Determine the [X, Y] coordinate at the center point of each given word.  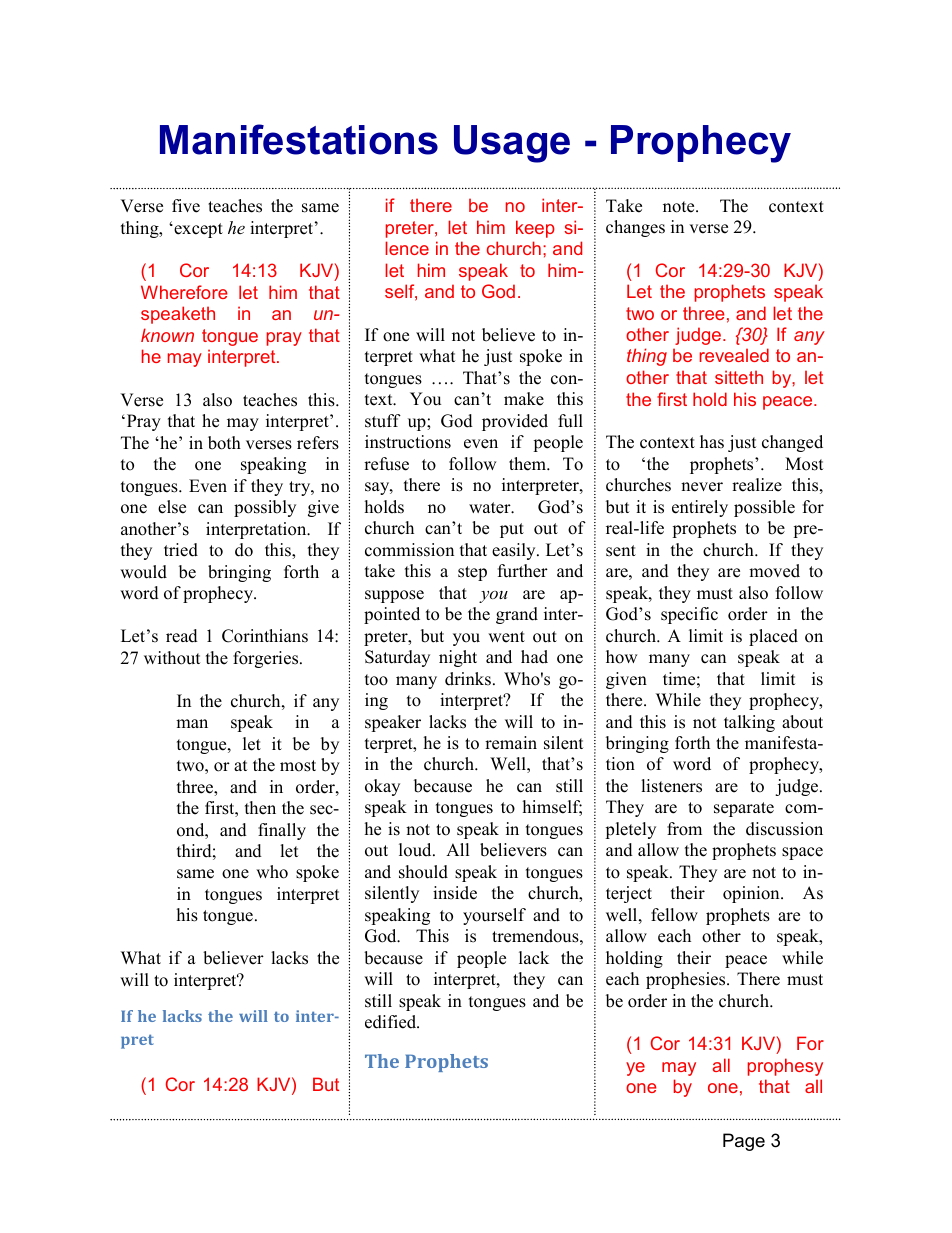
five [186, 206]
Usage [512, 144]
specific [689, 615]
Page [744, 1142]
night [458, 658]
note [680, 207]
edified [392, 1022]
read [182, 636]
